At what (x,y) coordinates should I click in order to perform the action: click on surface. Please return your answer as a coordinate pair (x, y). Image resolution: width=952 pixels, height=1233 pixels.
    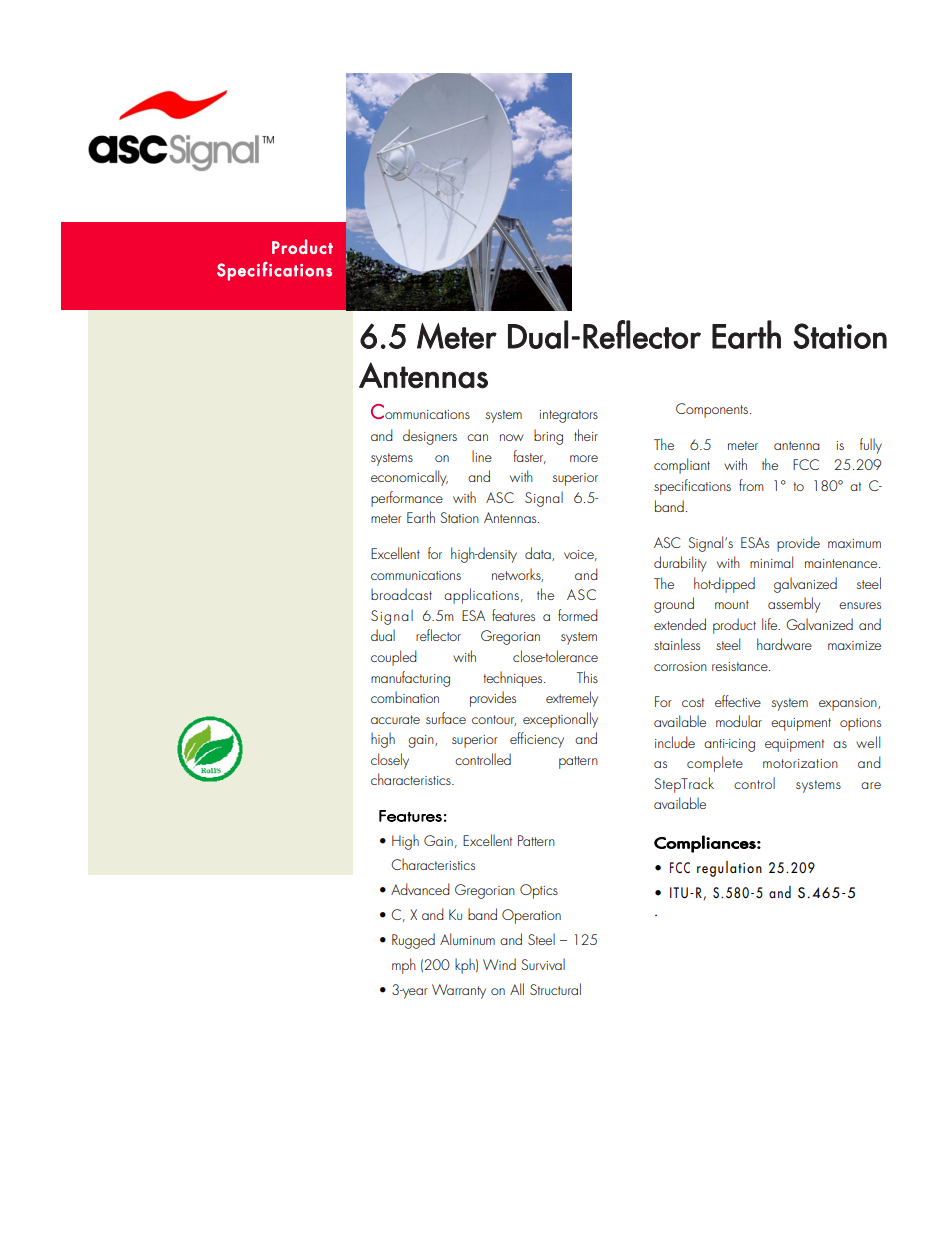
    Looking at the image, I should click on (446, 718).
